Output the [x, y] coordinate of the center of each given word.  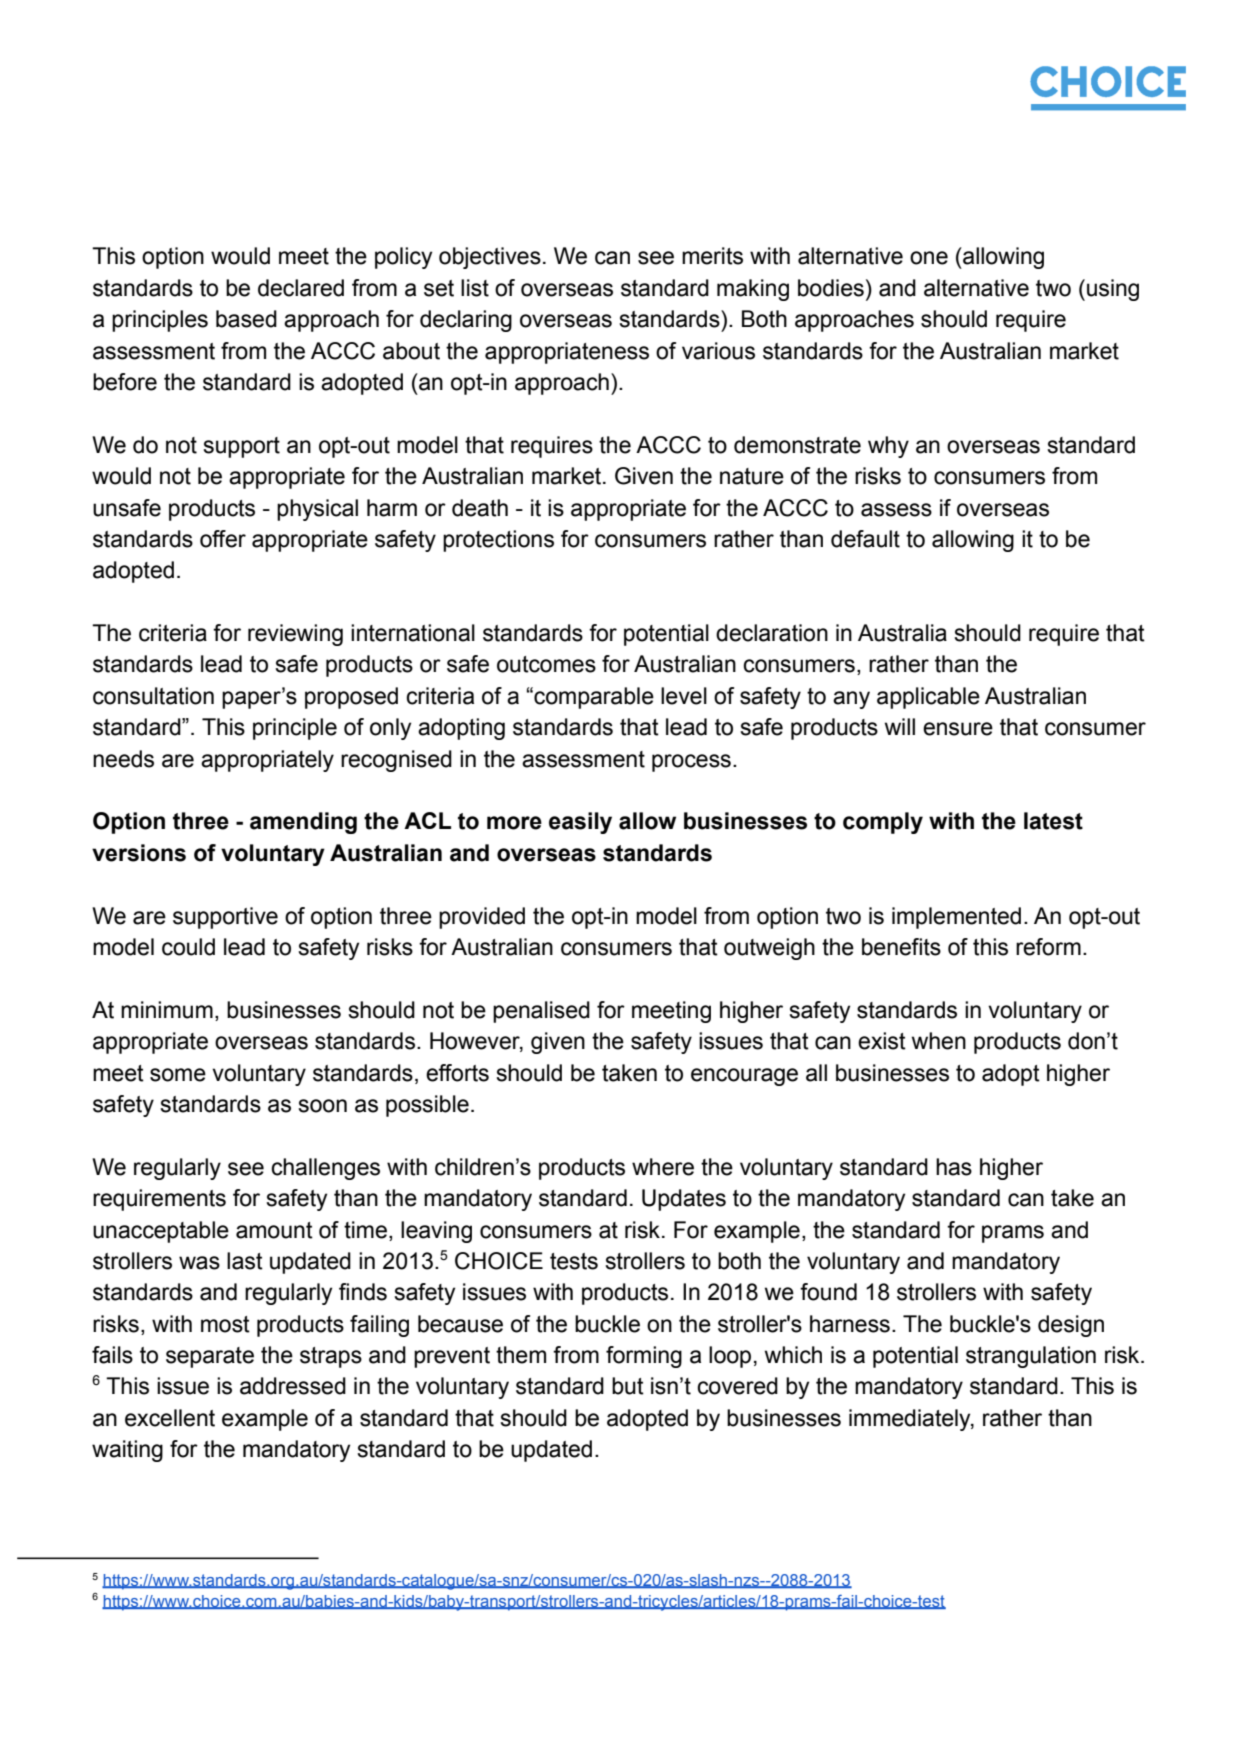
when [939, 1041]
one [929, 258]
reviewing [295, 635]
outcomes [546, 664]
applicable [928, 698]
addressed [293, 1386]
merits [712, 256]
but [628, 1386]
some [178, 1075]
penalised [541, 1012]
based [246, 319]
